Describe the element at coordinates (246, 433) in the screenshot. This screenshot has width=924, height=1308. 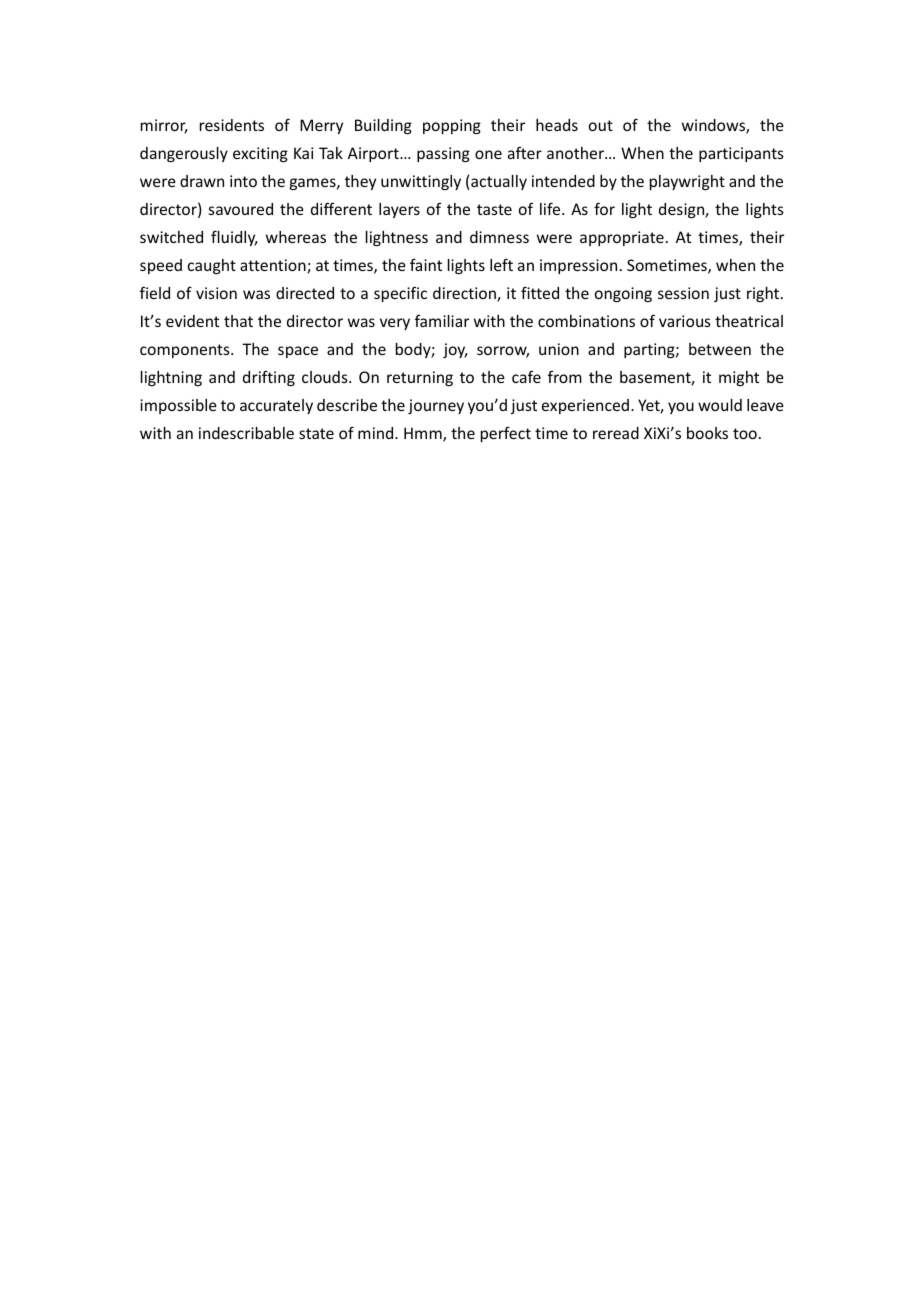
I see `indescribable` at that location.
